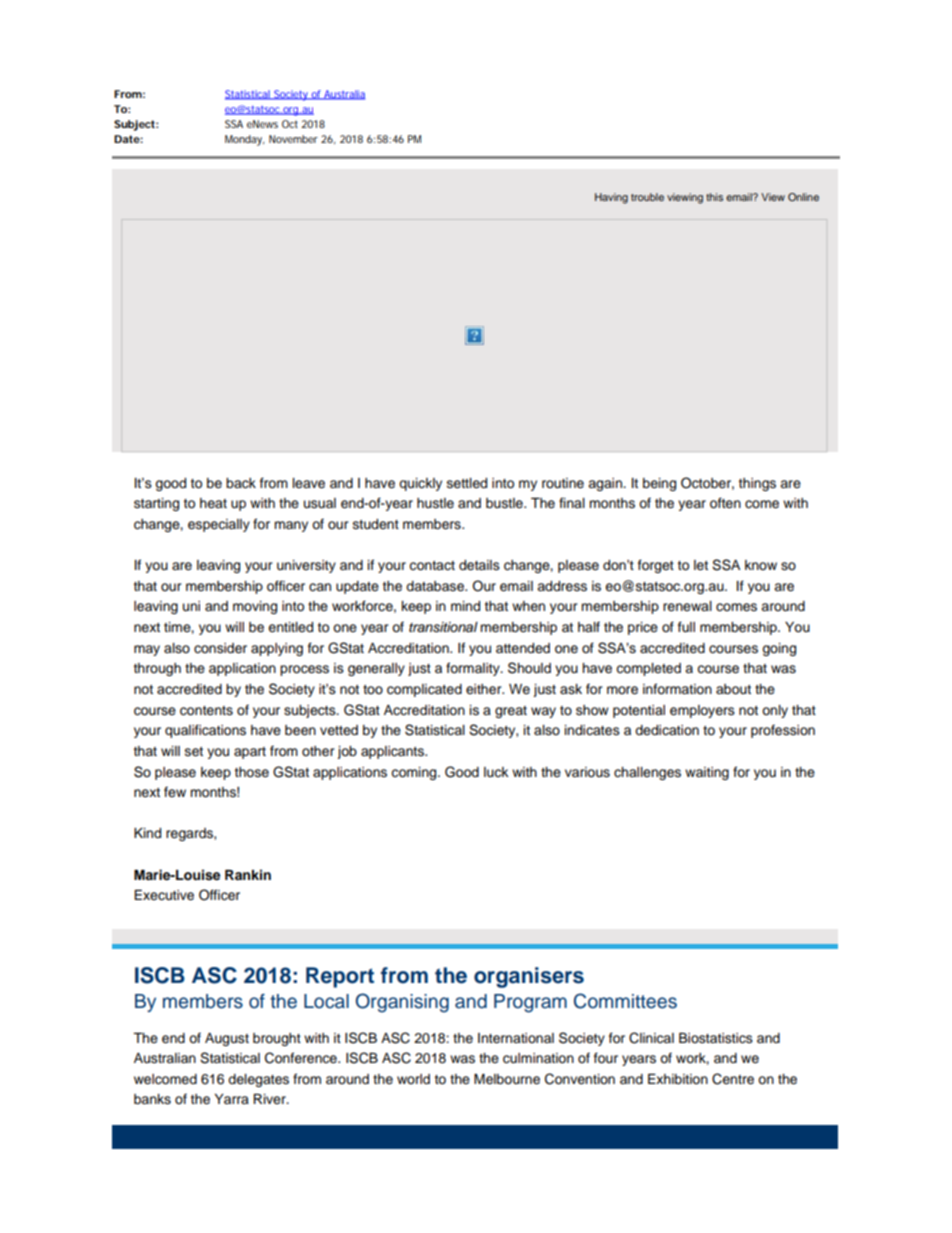  Describe the element at coordinates (714, 197) in the document. I see `this` at that location.
